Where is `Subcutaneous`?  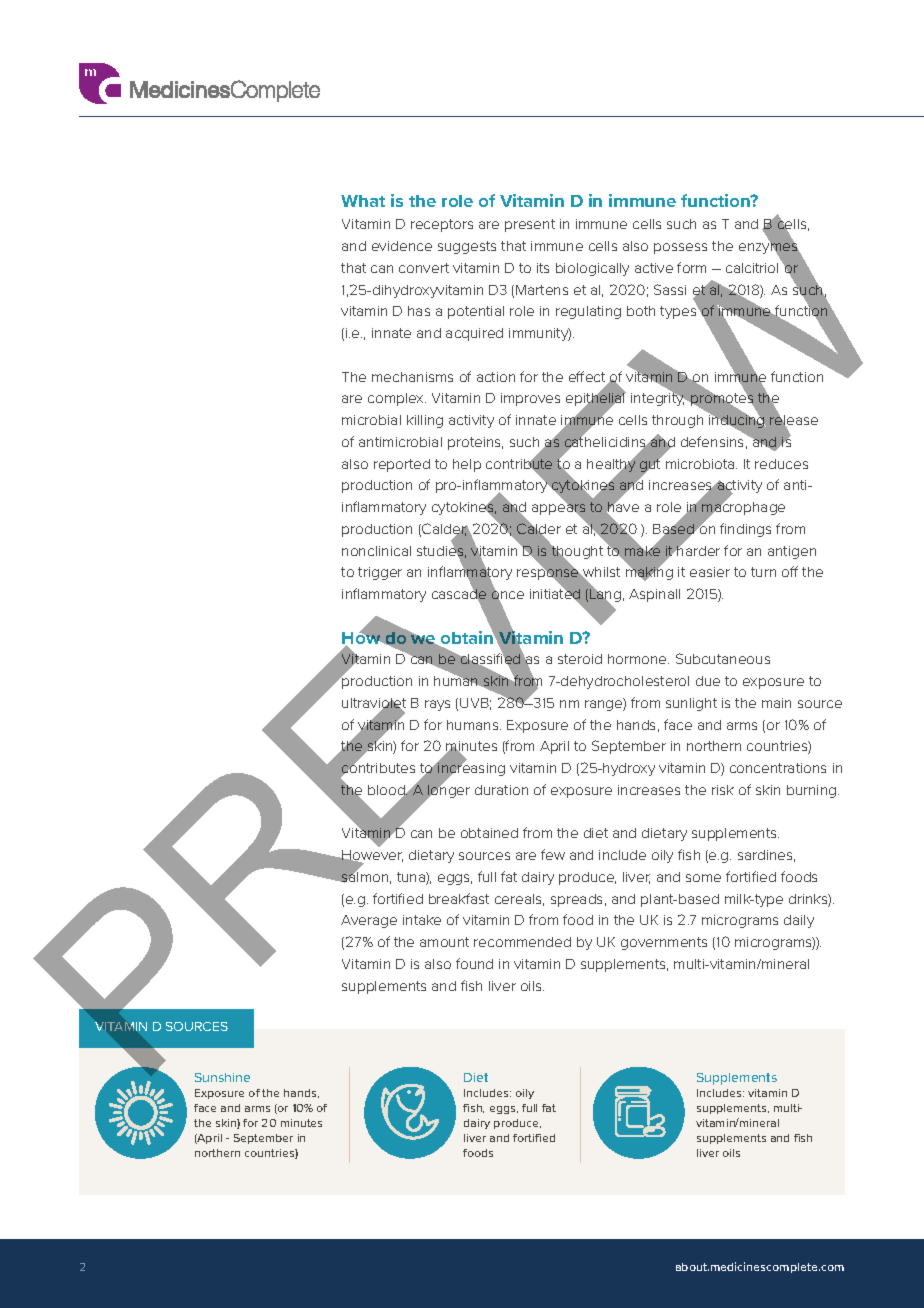
Subcutaneous is located at coordinates (723, 658).
